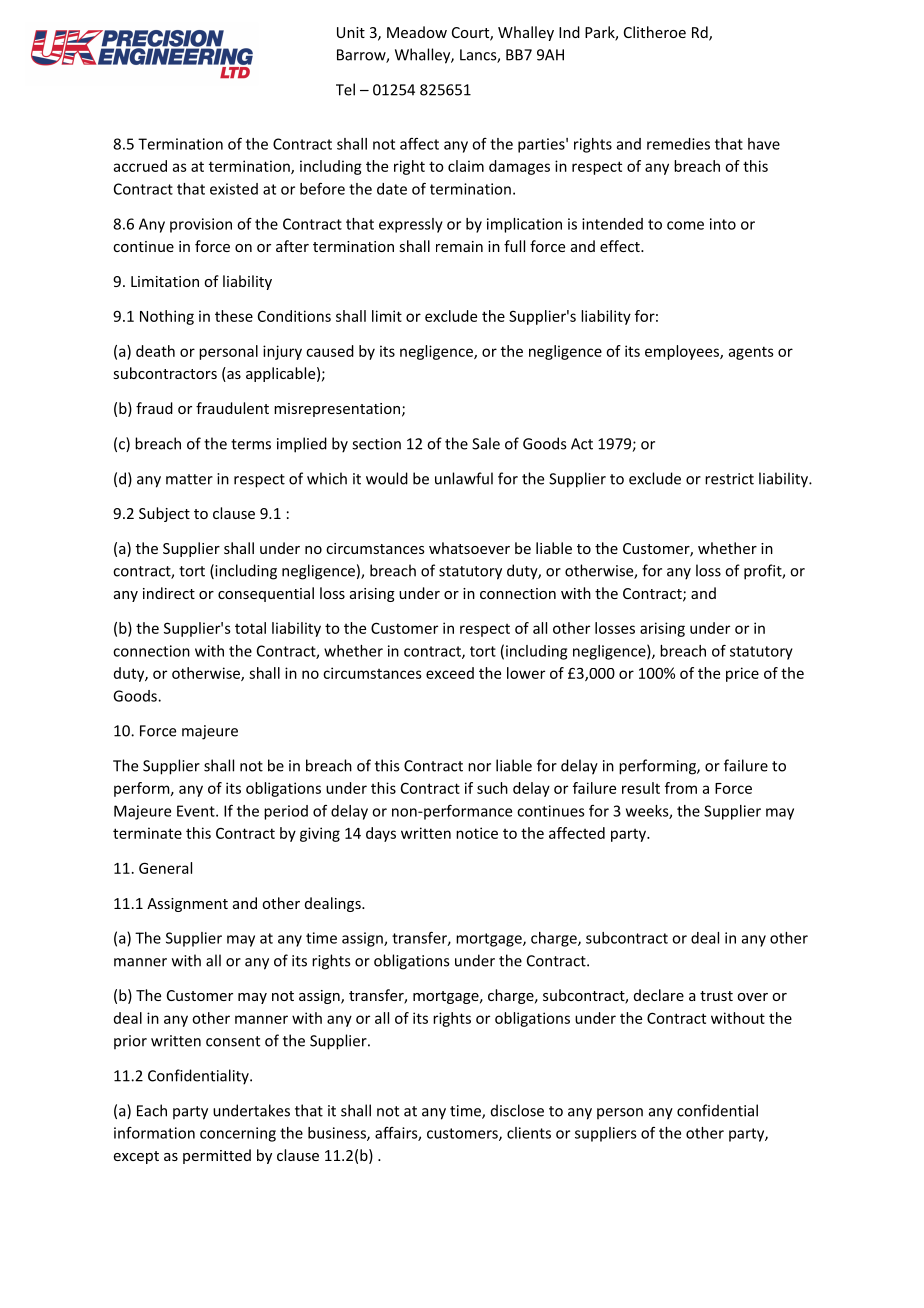  Describe the element at coordinates (169, 593) in the screenshot. I see `indirect` at that location.
